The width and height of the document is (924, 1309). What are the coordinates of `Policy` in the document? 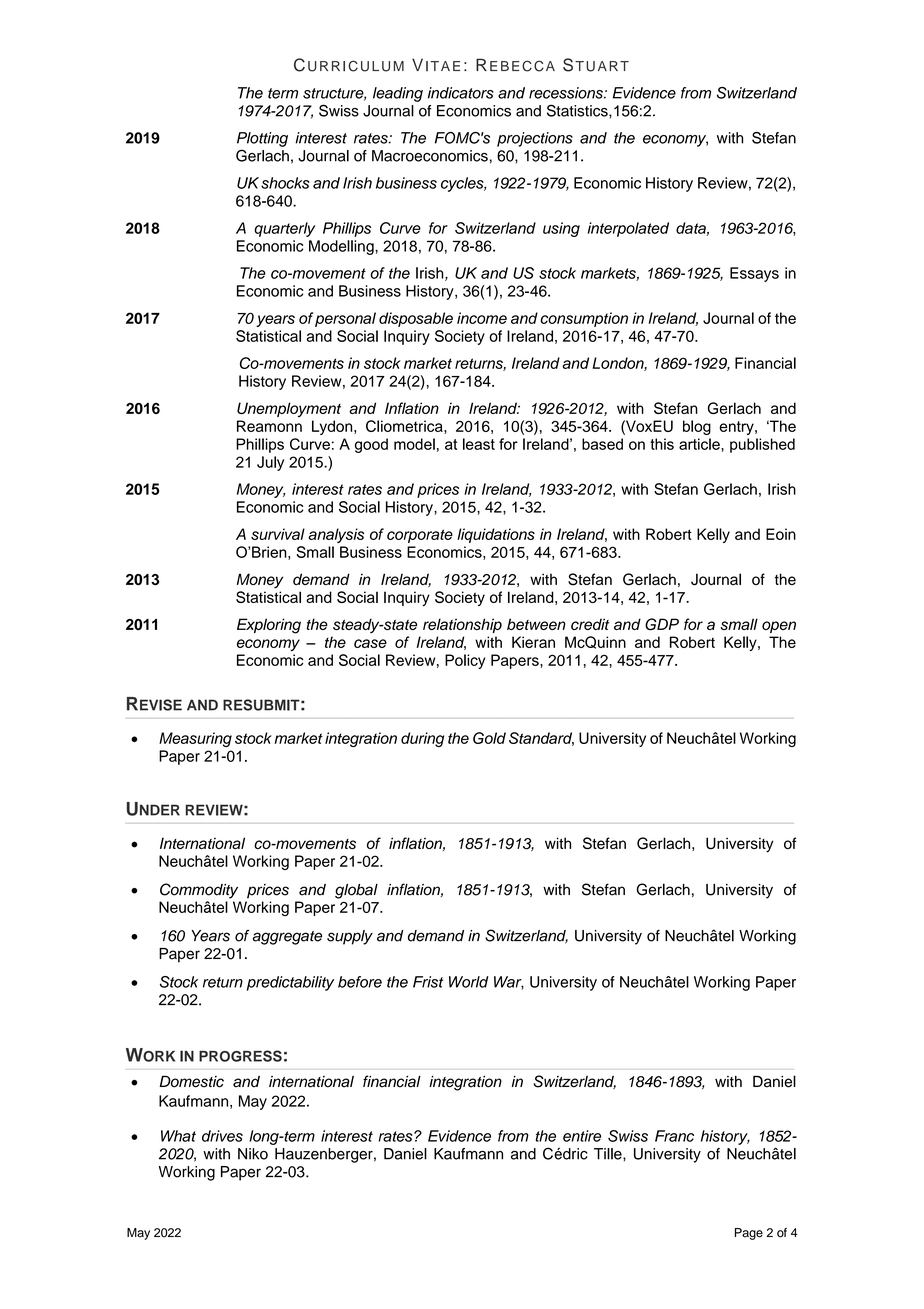 It's located at (465, 661).
